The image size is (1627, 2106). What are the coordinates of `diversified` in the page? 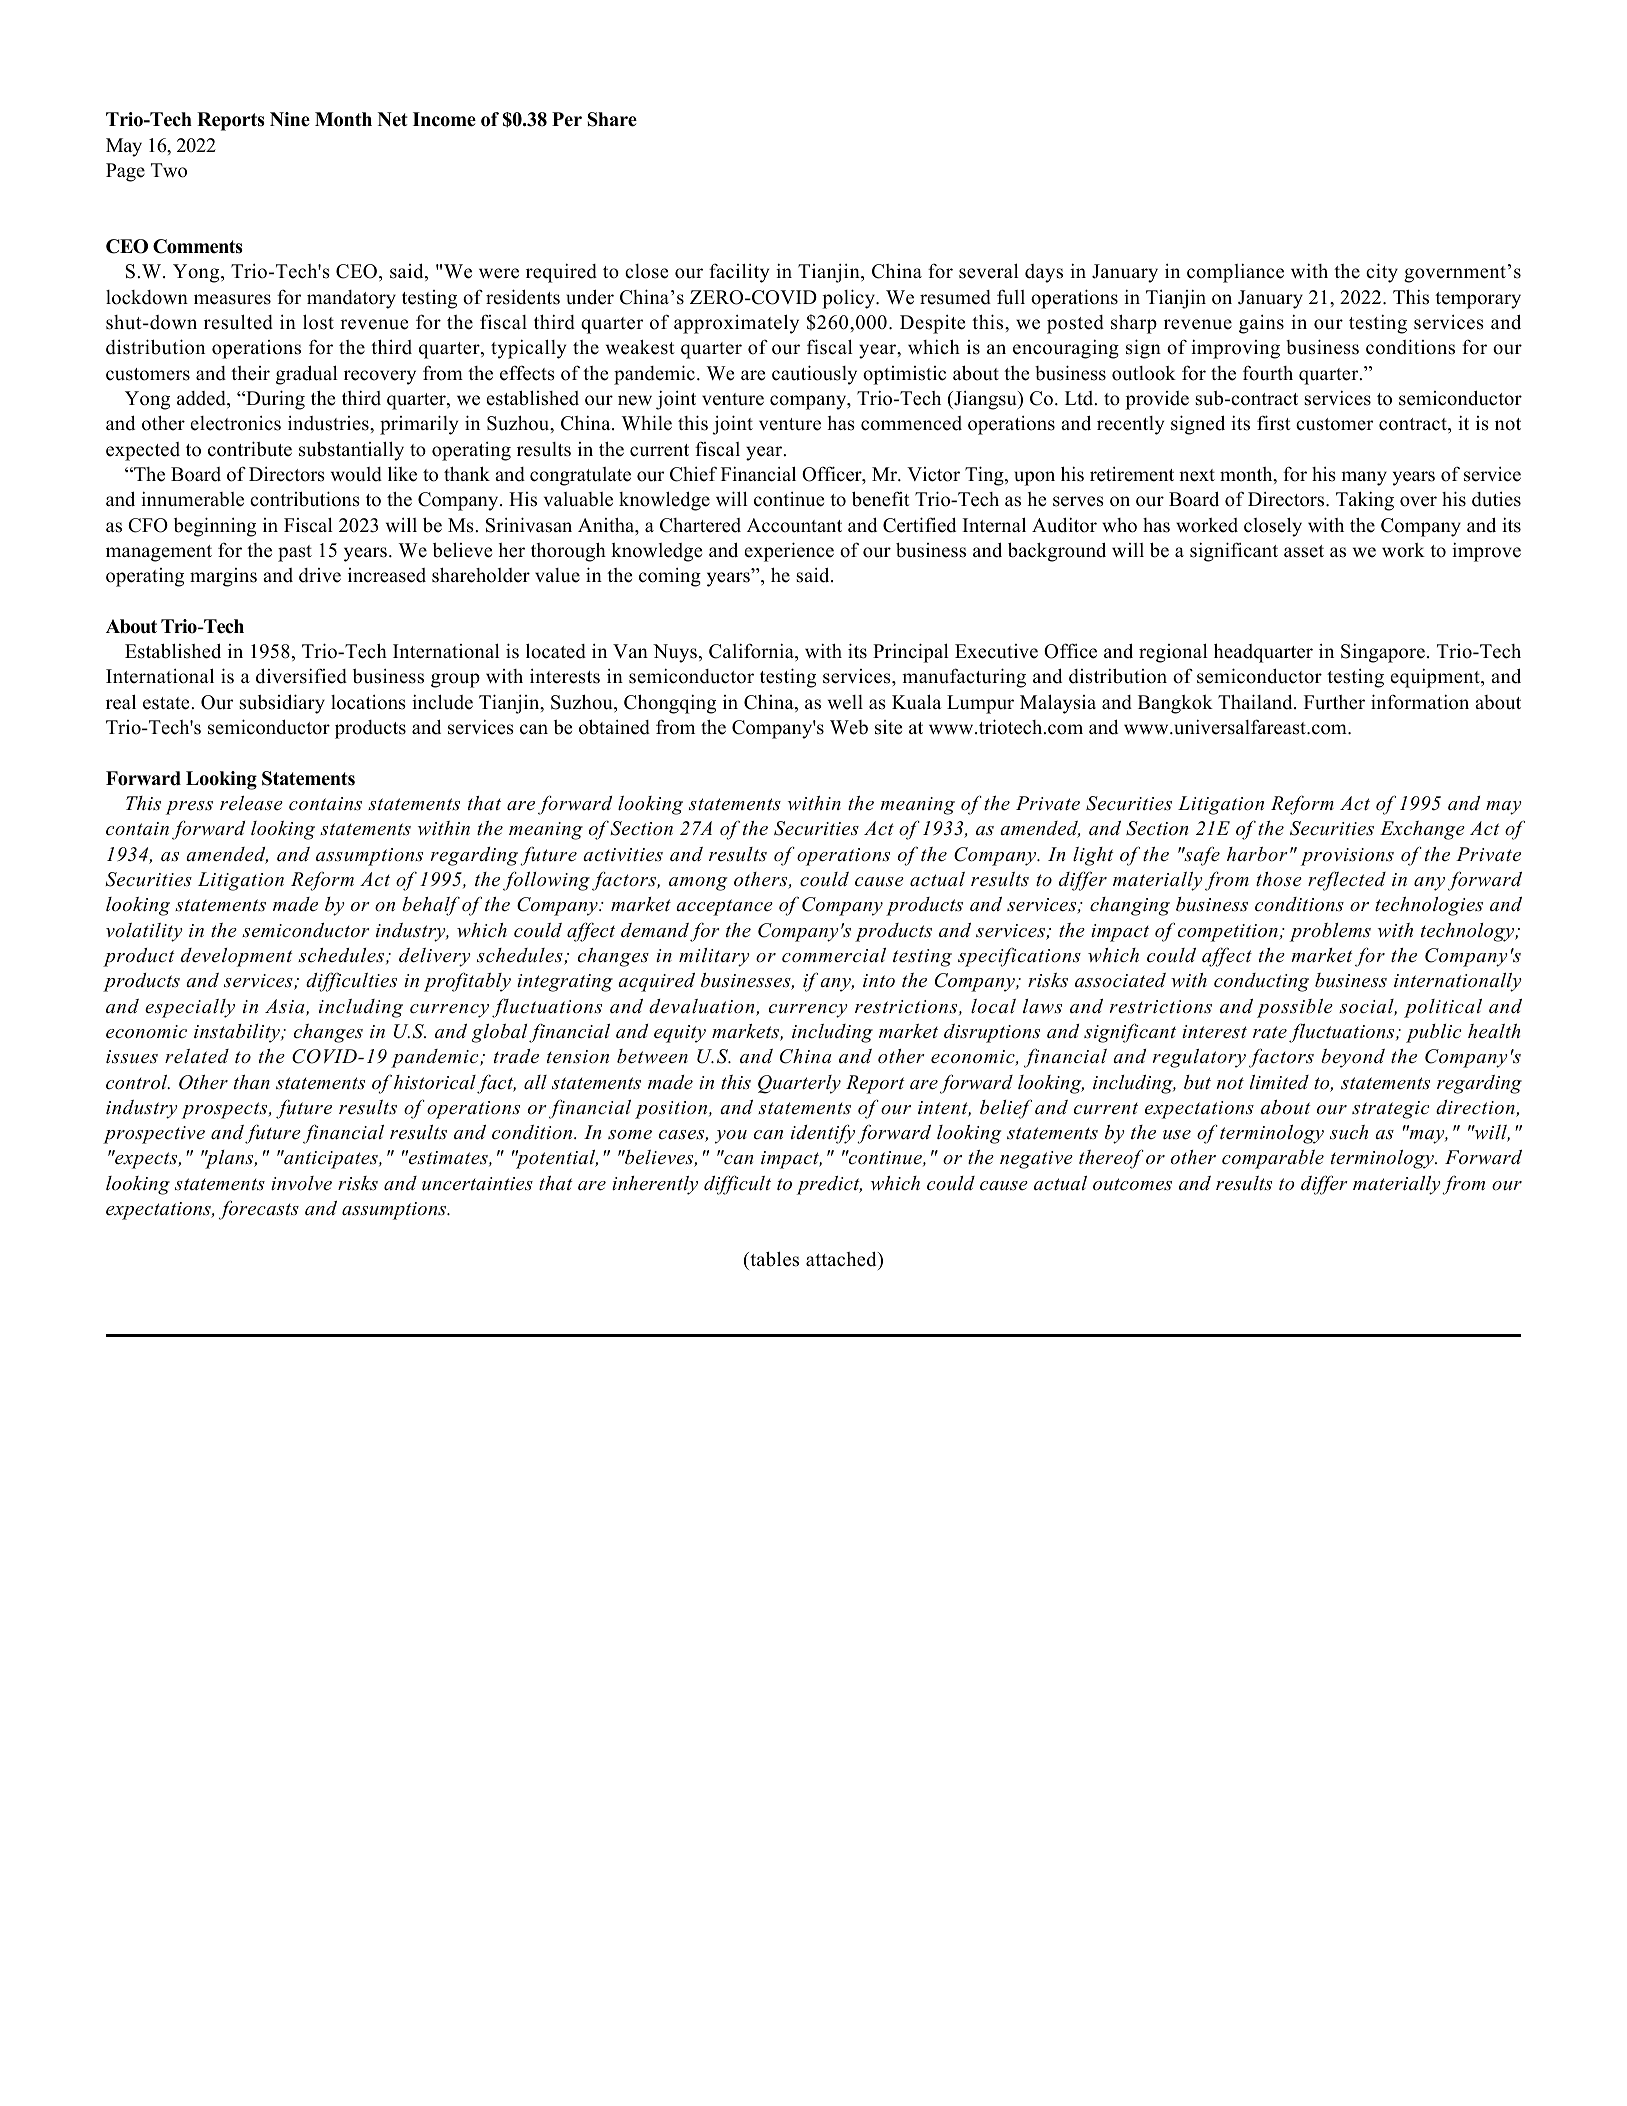 It's located at (301, 676).
